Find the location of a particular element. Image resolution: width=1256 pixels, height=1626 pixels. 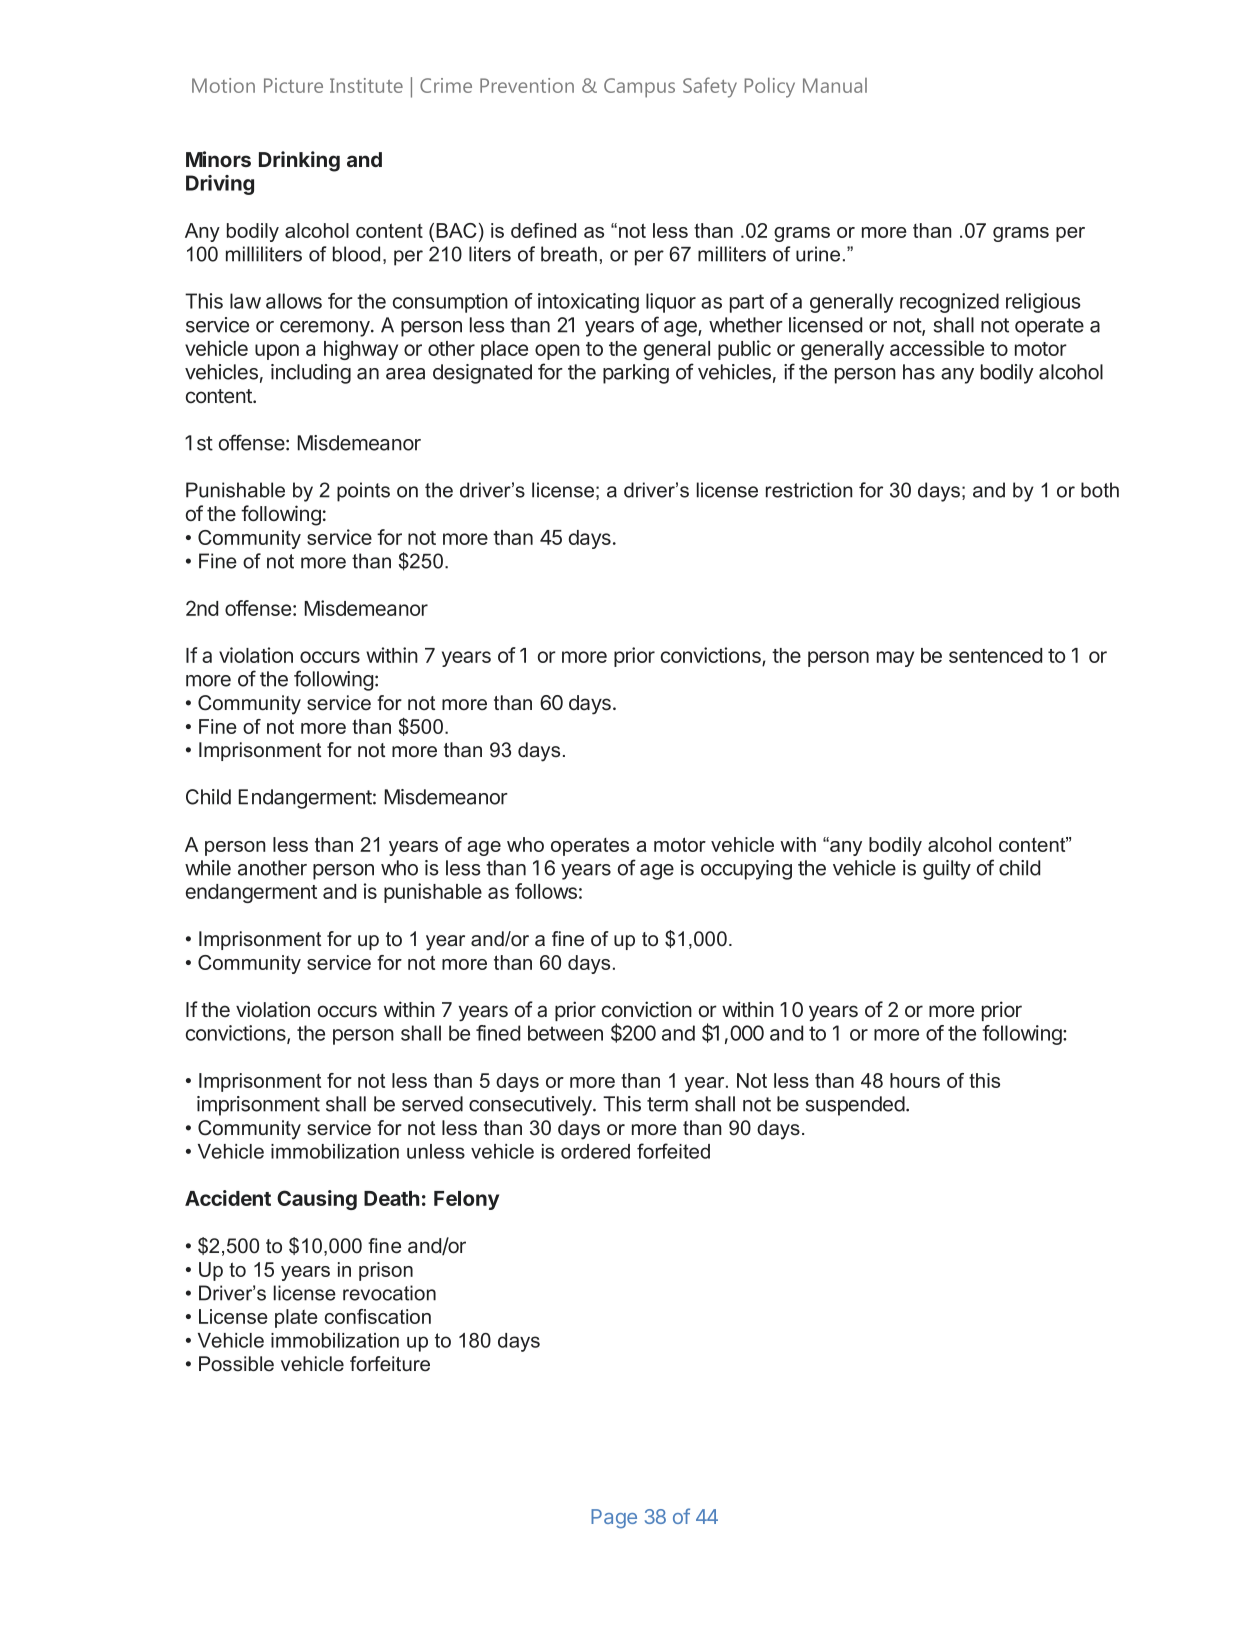

Drinking is located at coordinates (299, 161).
